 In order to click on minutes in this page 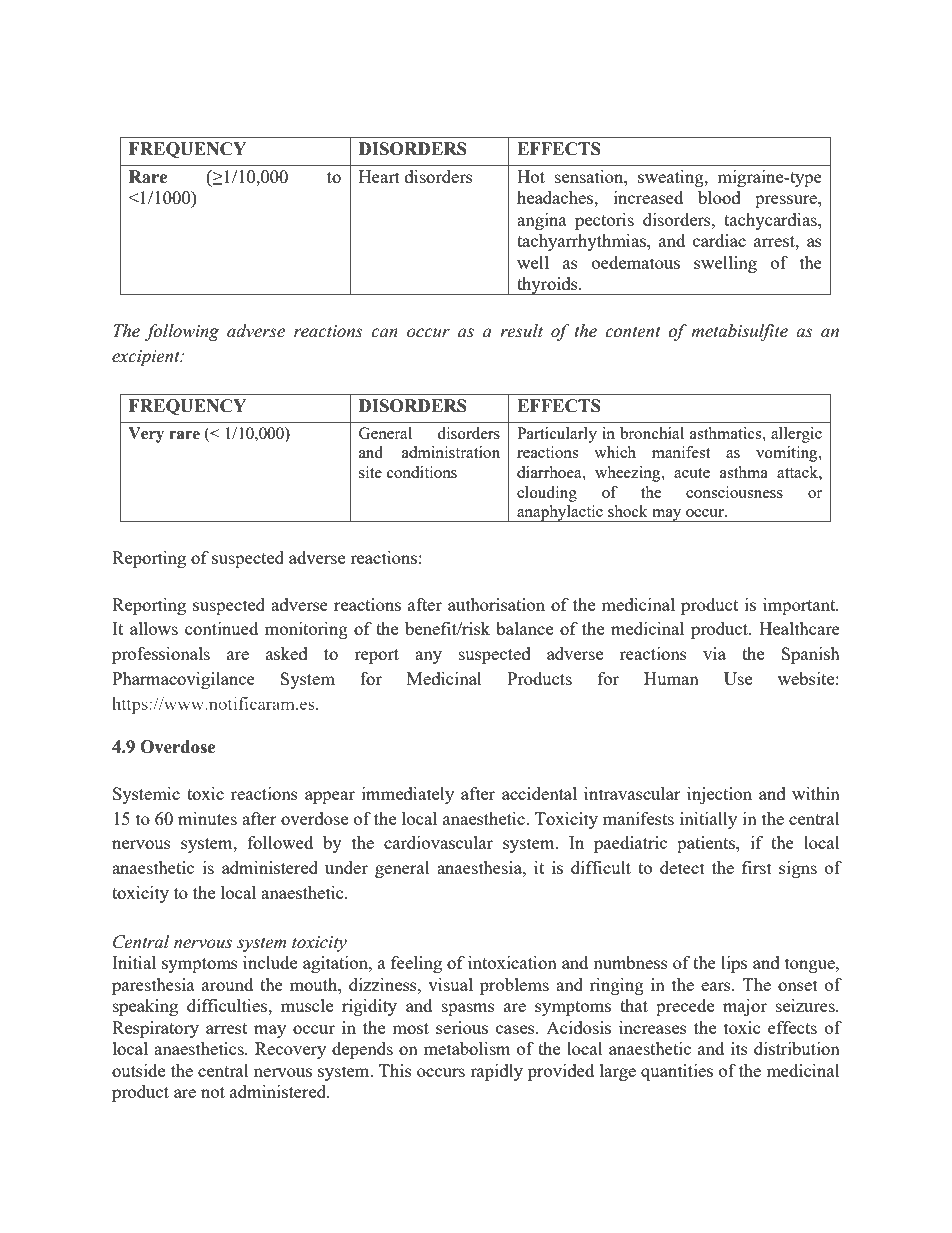, I will do `click(207, 818)`.
